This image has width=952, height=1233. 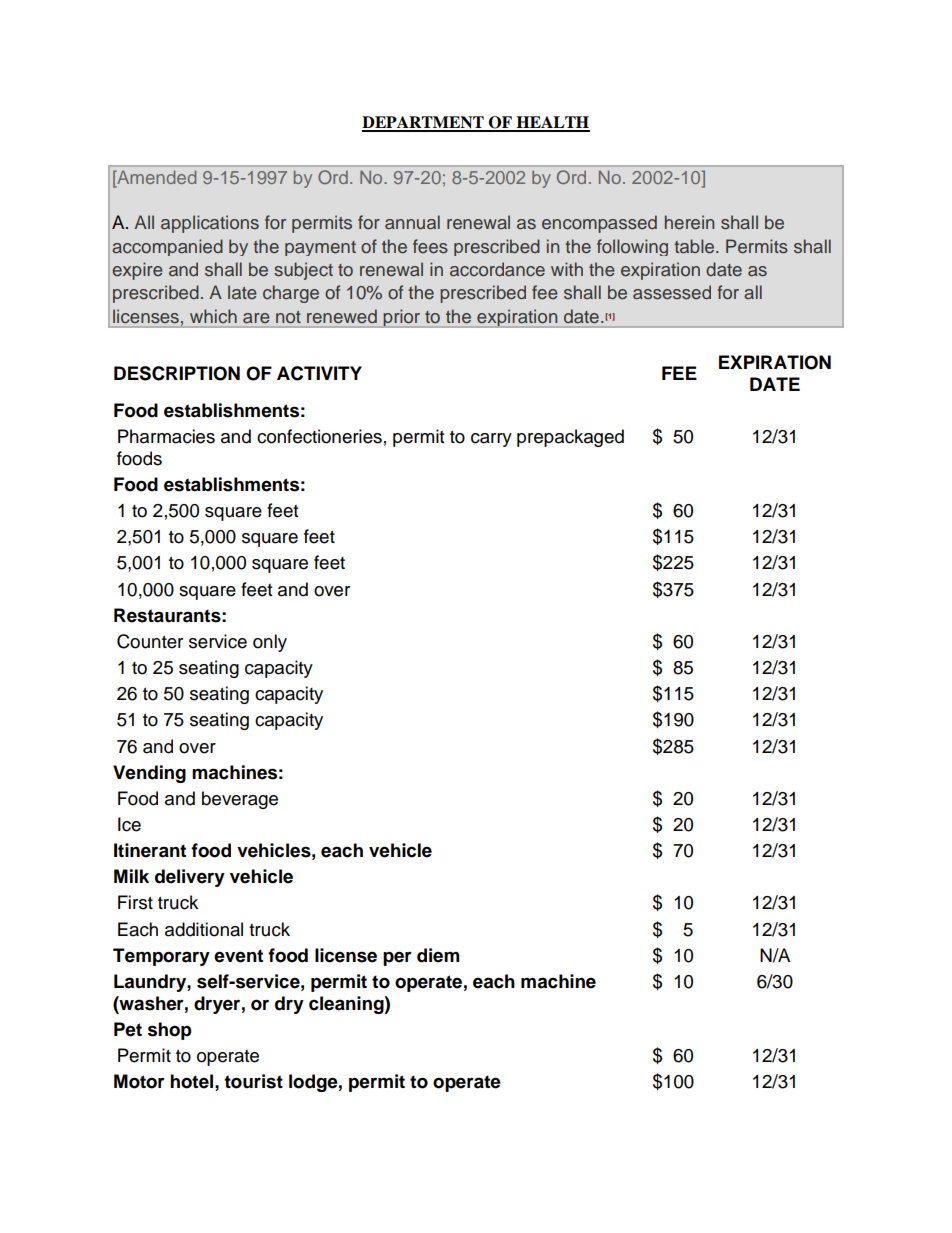 What do you see at coordinates (552, 123) in the image?
I see `HEALTH` at bounding box center [552, 123].
